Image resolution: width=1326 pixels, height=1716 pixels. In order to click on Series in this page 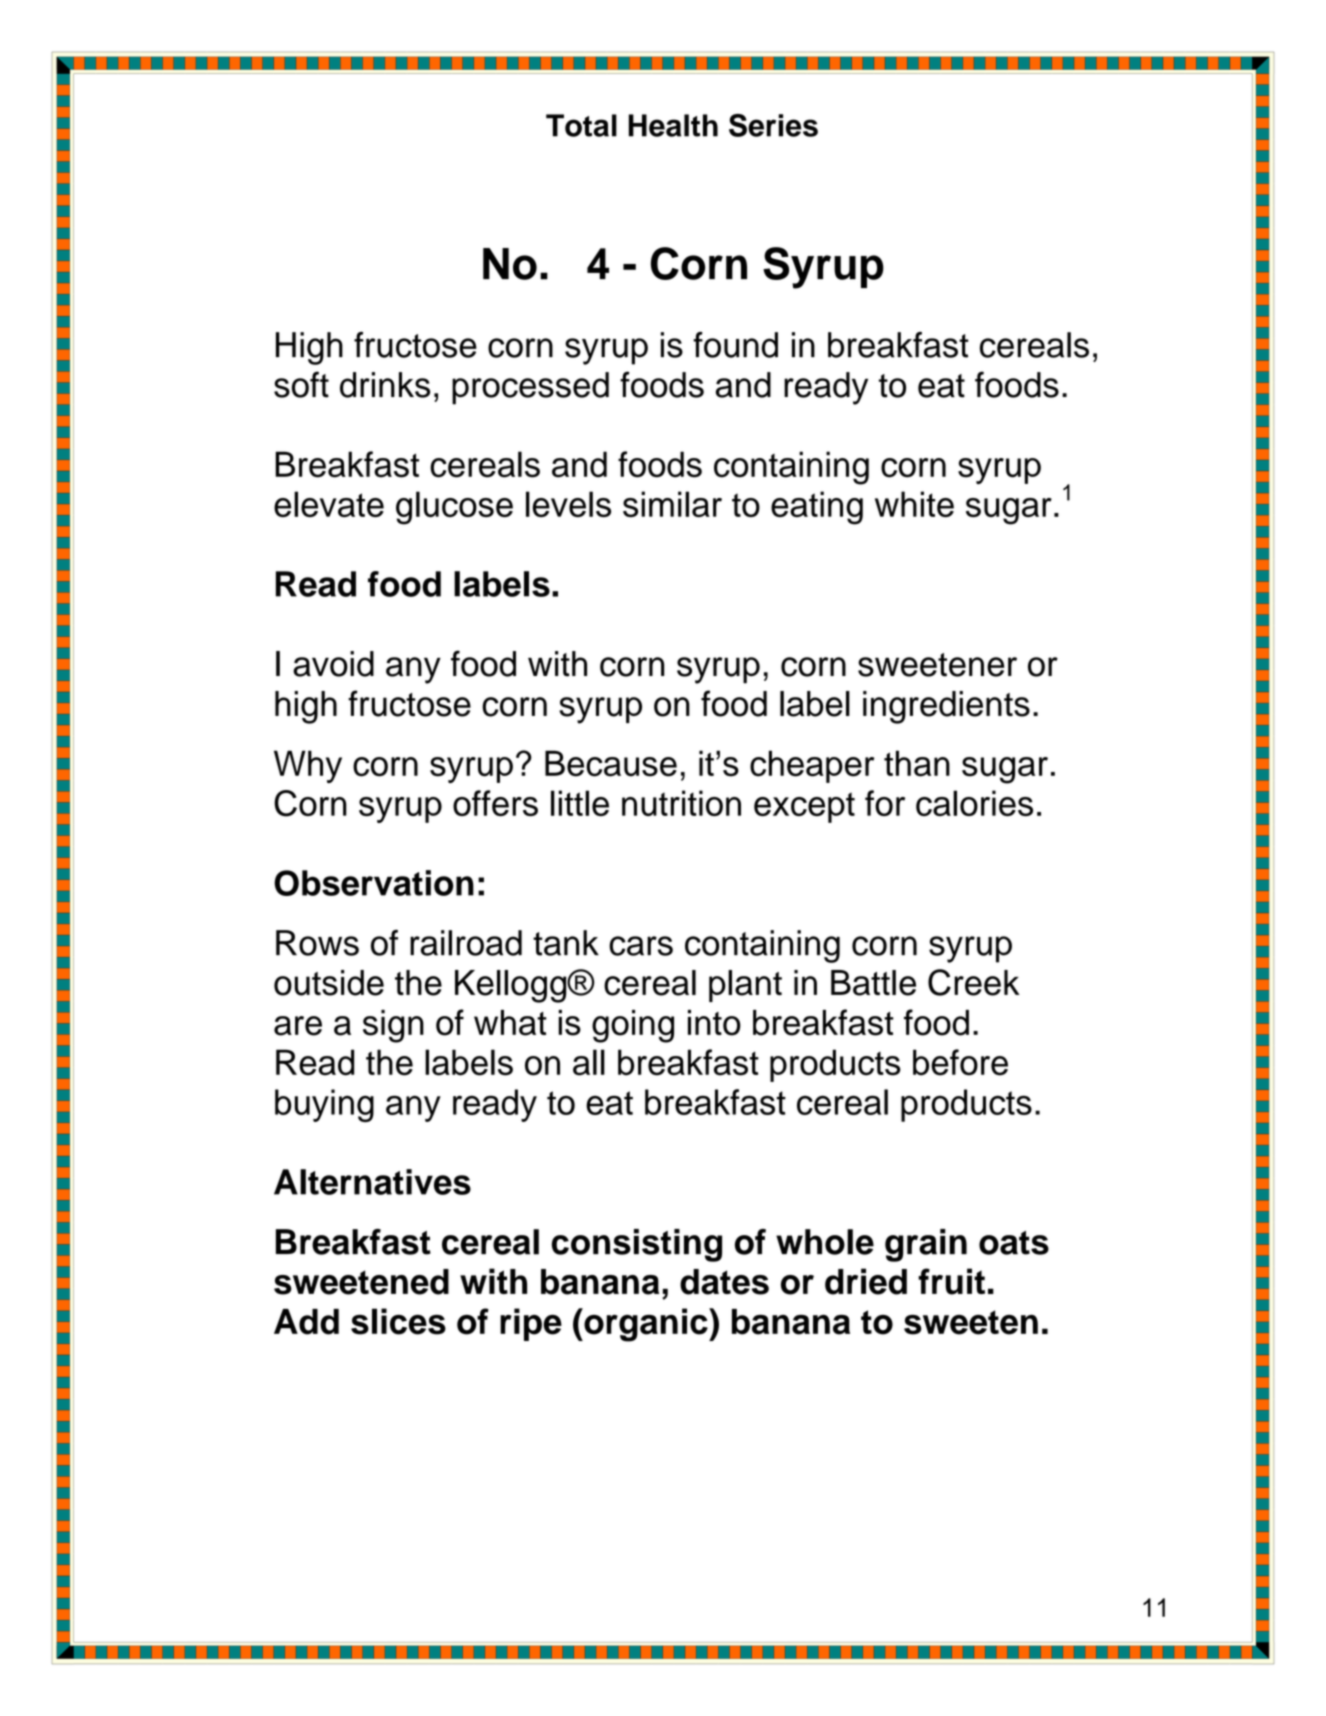, I will do `click(773, 125)`.
